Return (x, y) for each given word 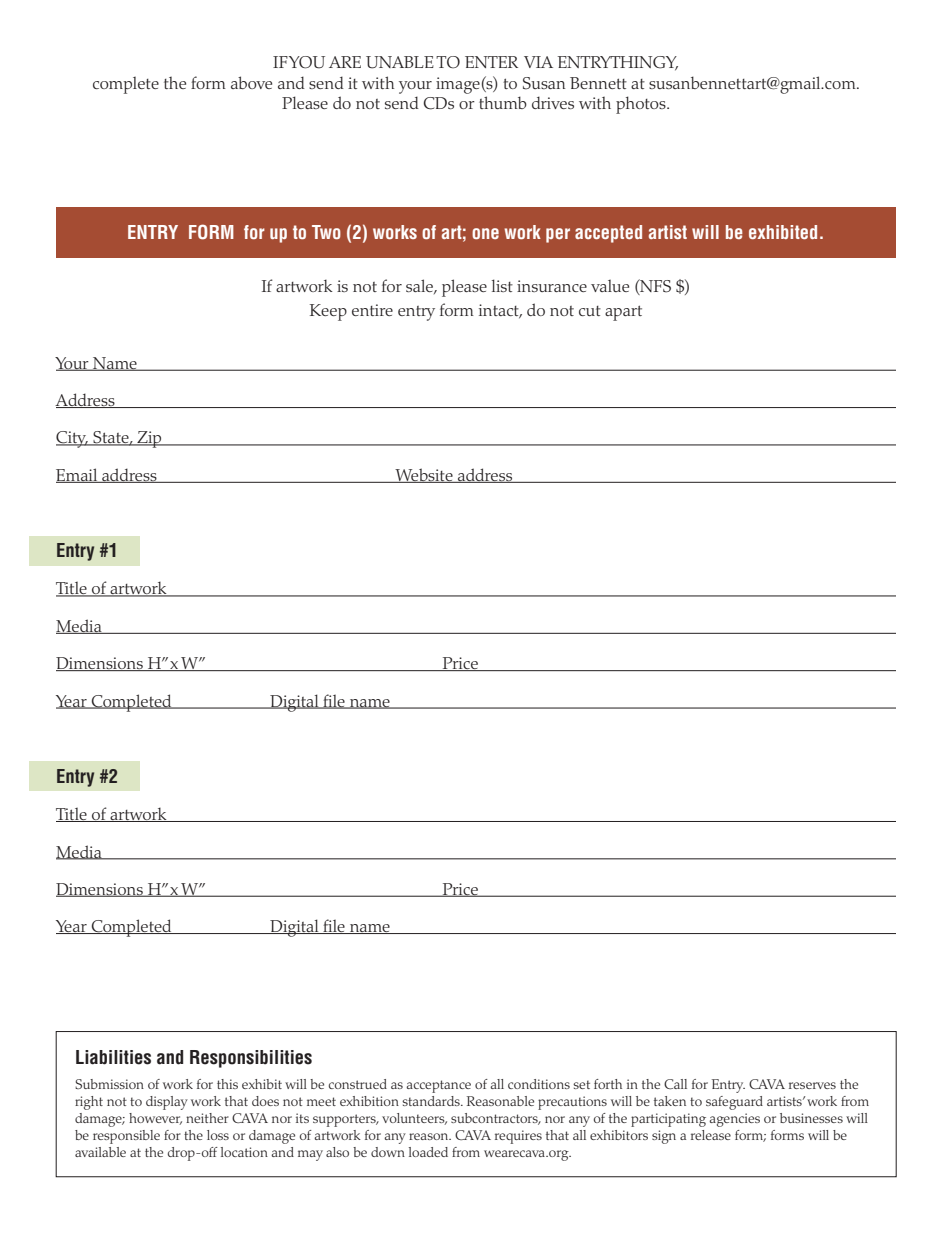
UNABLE (400, 62)
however (155, 1119)
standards (432, 1101)
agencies (734, 1120)
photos (642, 105)
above (251, 82)
